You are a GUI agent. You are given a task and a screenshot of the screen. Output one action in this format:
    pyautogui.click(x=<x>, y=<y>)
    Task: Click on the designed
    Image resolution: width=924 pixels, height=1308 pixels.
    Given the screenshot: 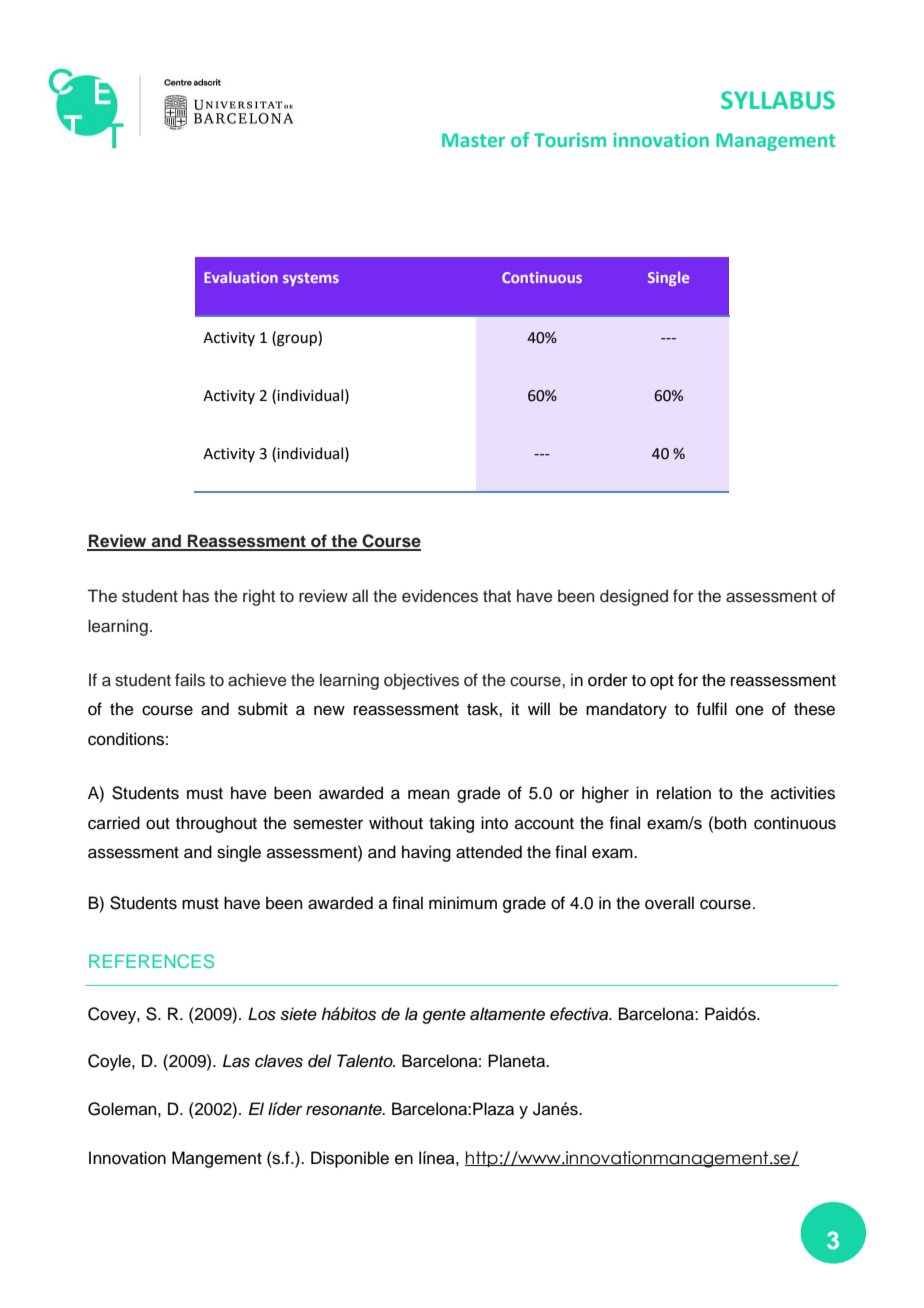 What is the action you would take?
    pyautogui.click(x=634, y=597)
